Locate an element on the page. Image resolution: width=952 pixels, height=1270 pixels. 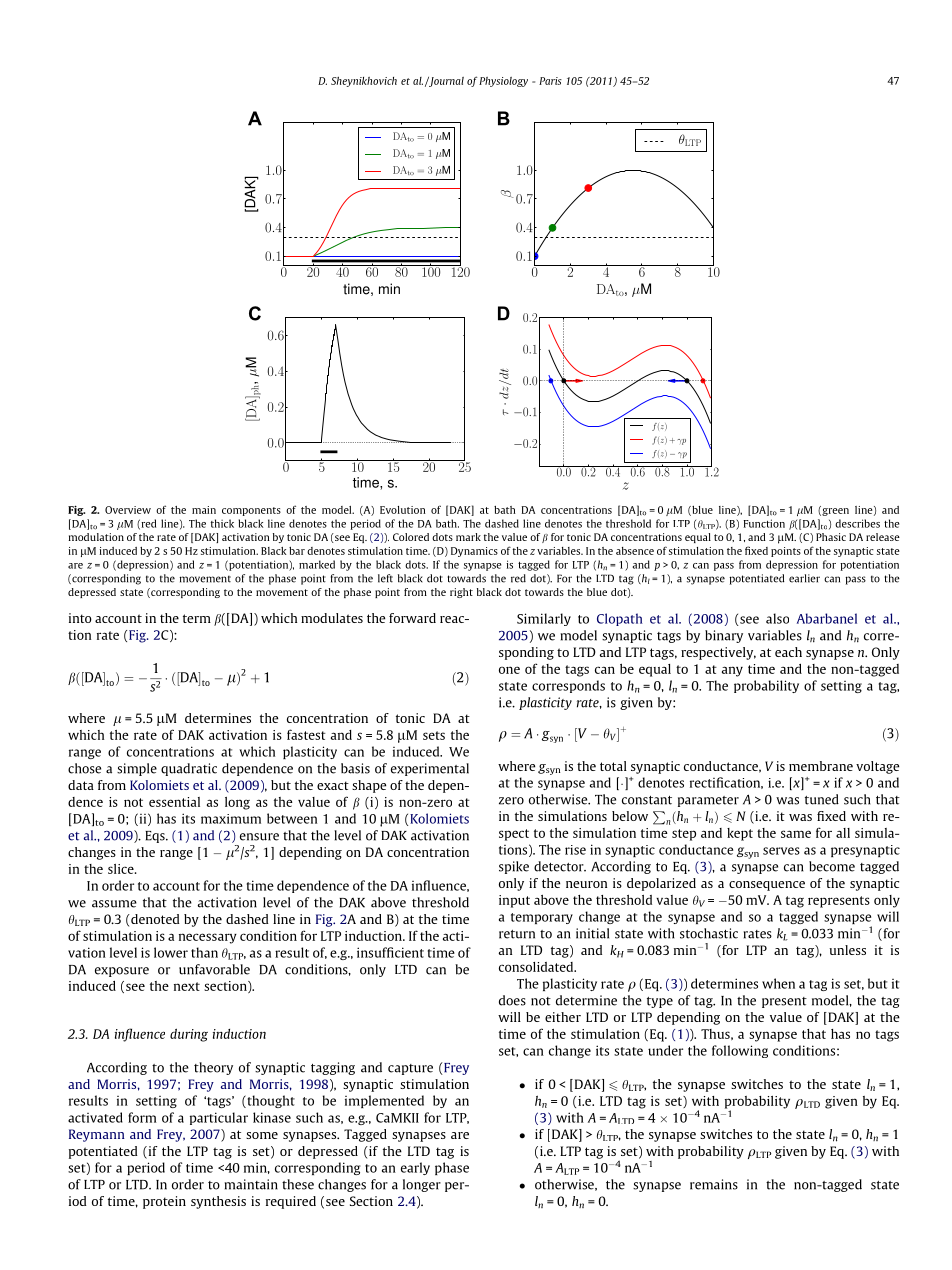
Dynamics is located at coordinates (474, 552).
